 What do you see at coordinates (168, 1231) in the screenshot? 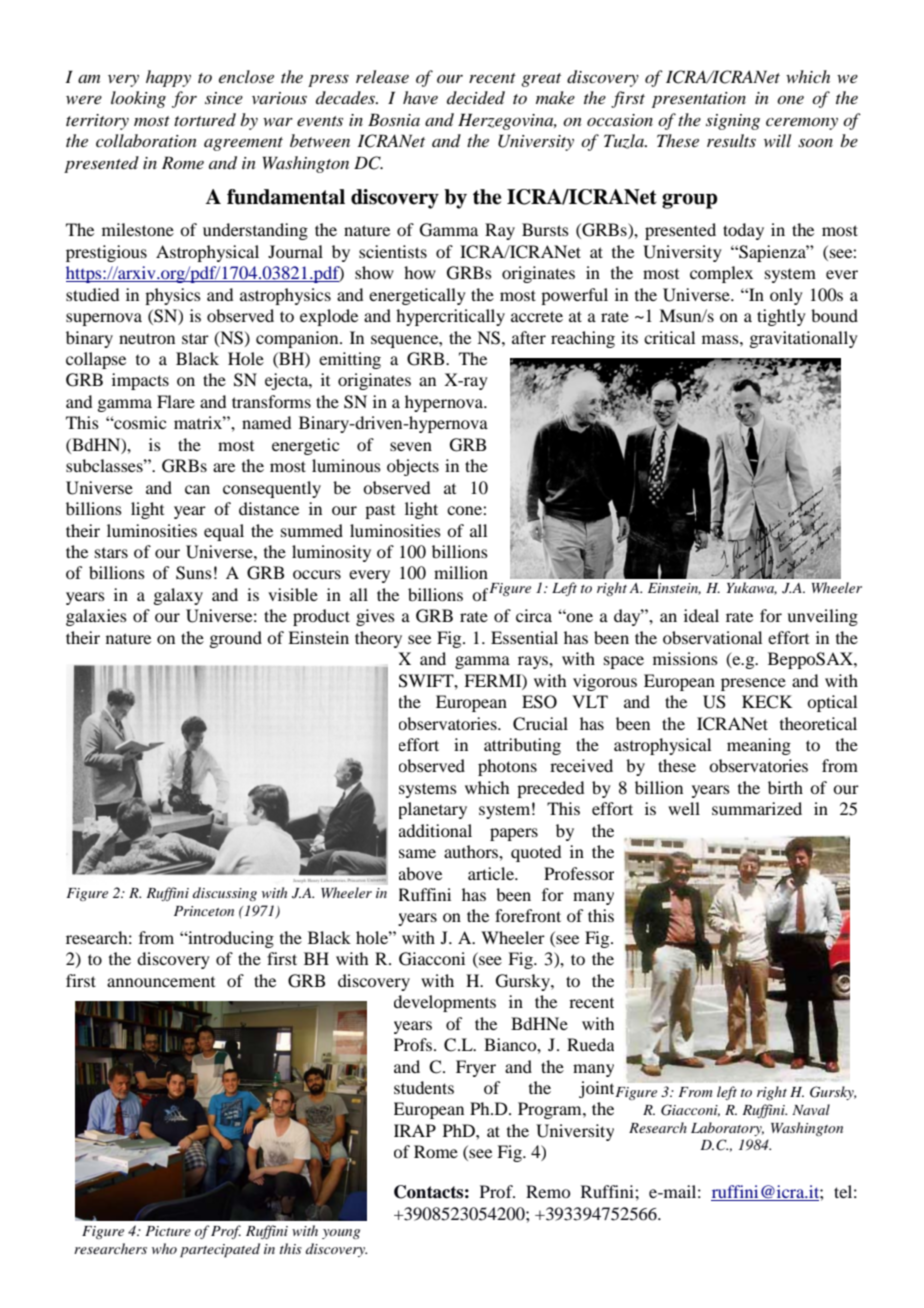
I see `Picture` at bounding box center [168, 1231].
